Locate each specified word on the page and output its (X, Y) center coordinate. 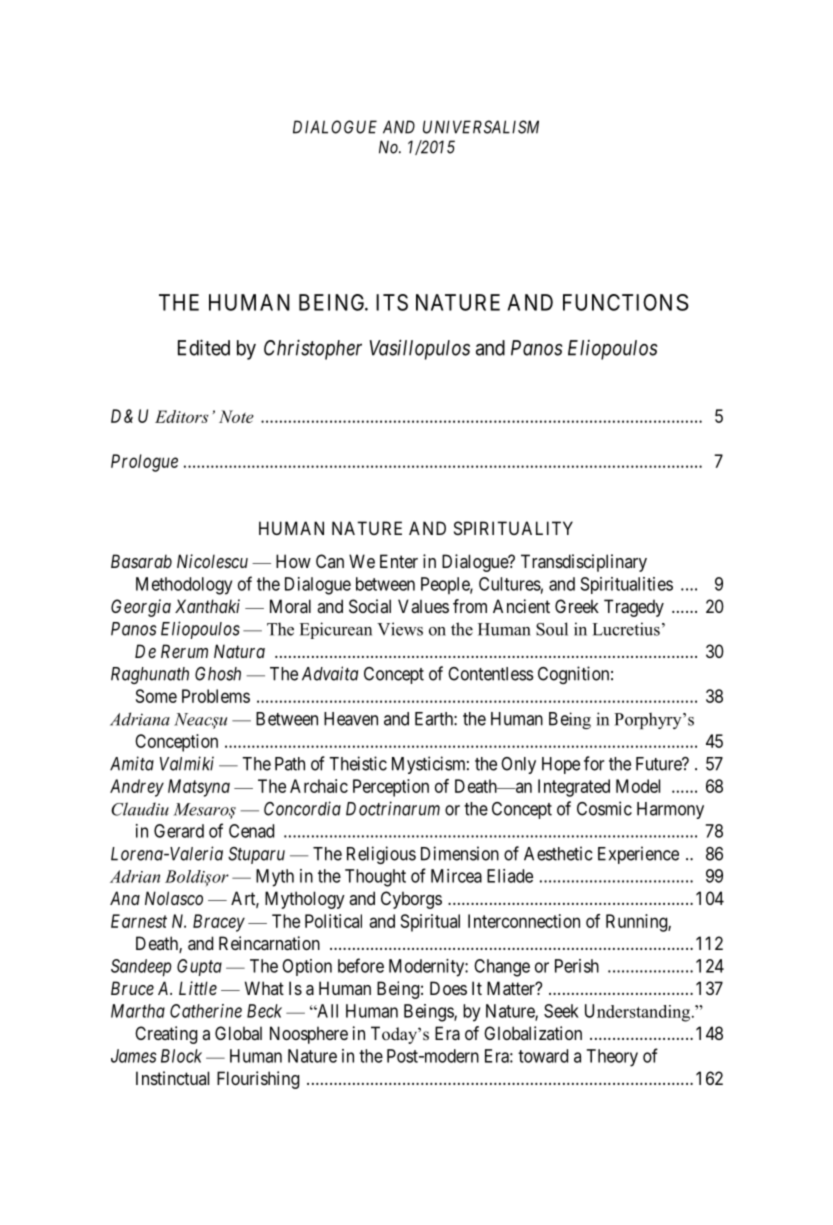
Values (423, 606)
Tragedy (634, 608)
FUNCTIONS (626, 302)
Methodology (184, 586)
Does (448, 988)
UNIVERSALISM (481, 127)
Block (181, 1056)
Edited (204, 347)
